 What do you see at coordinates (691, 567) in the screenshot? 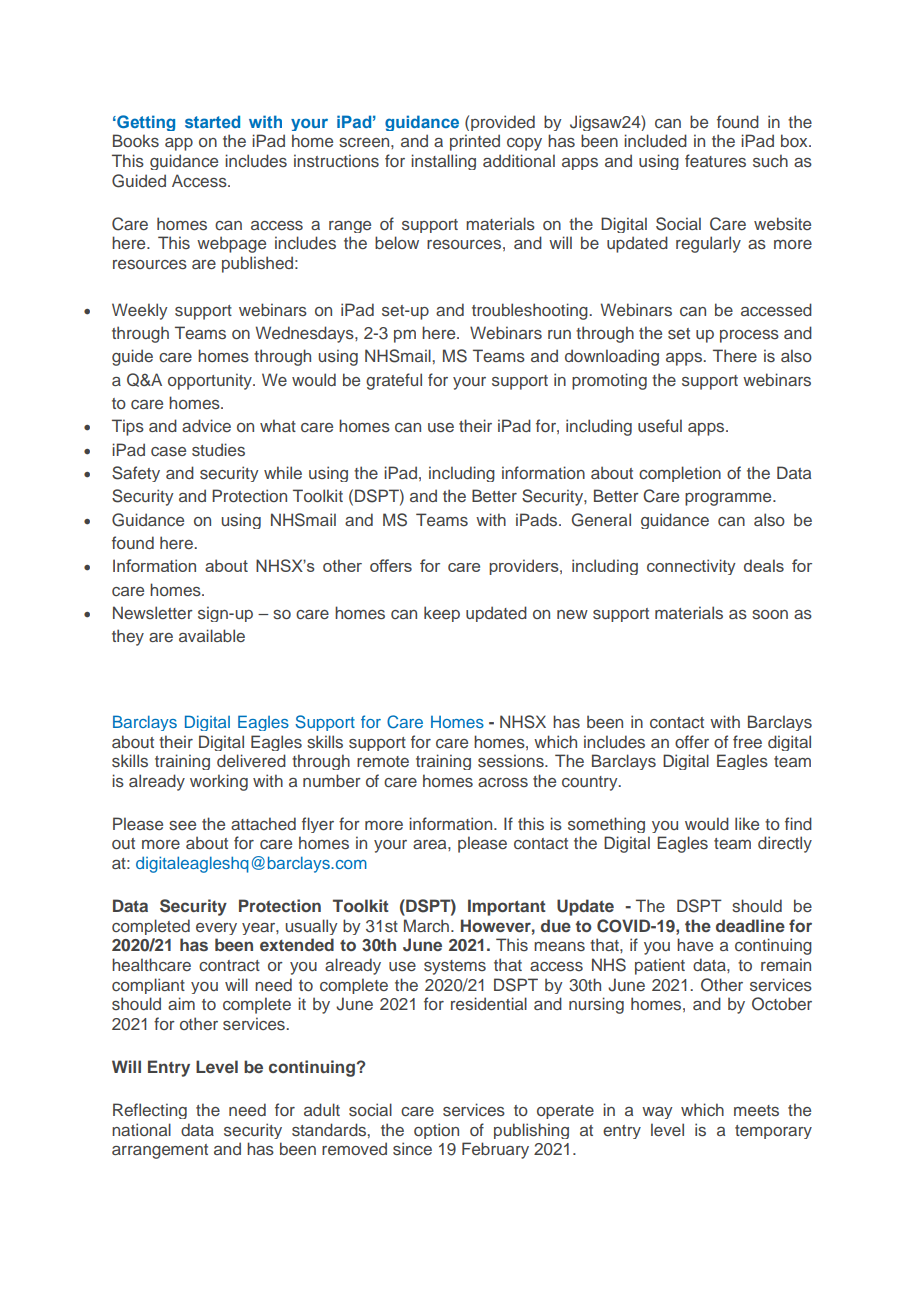
I see `connectivity` at bounding box center [691, 567].
